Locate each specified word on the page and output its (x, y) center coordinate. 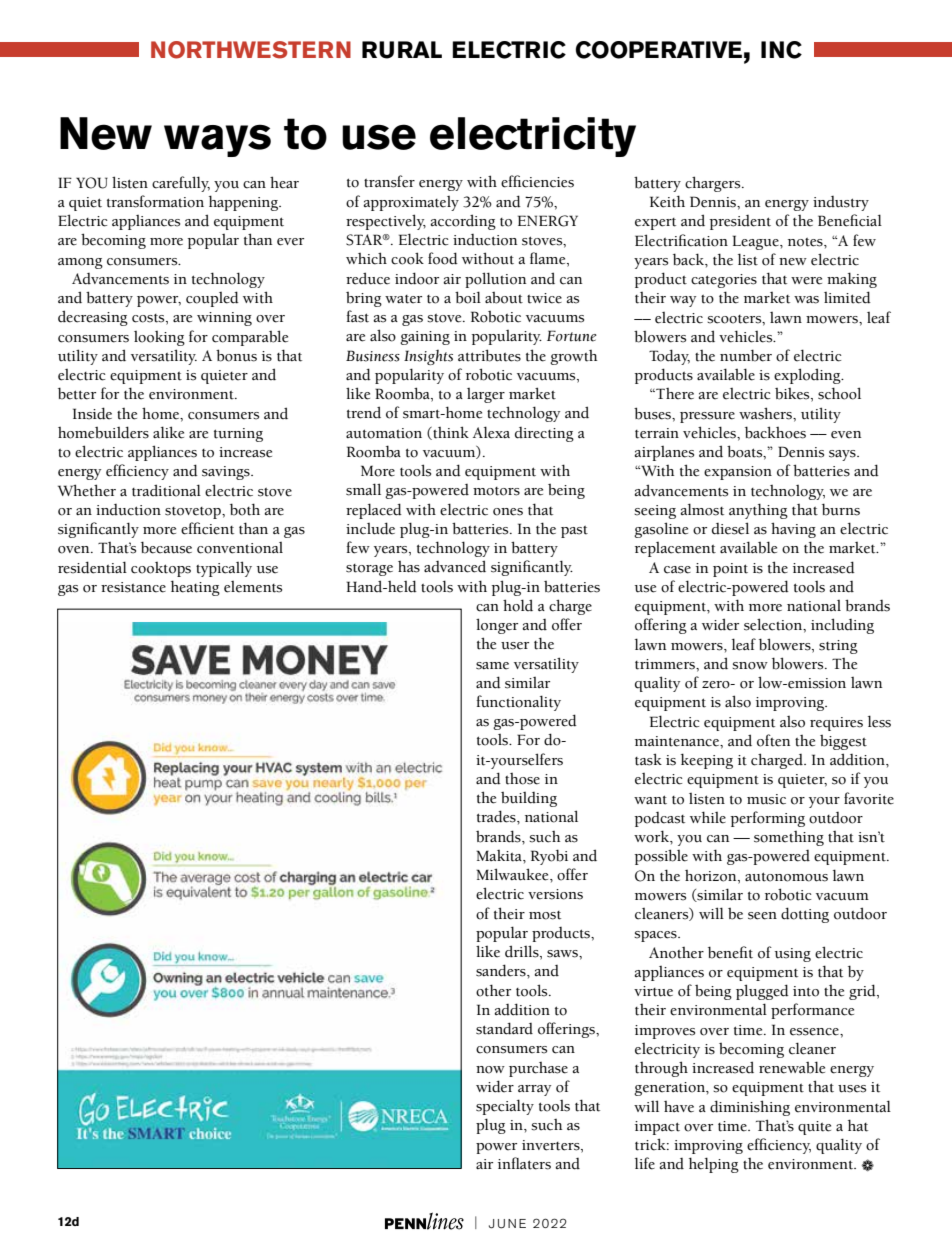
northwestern (251, 50)
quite (814, 1128)
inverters (552, 1145)
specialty (505, 1107)
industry (841, 203)
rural (402, 50)
